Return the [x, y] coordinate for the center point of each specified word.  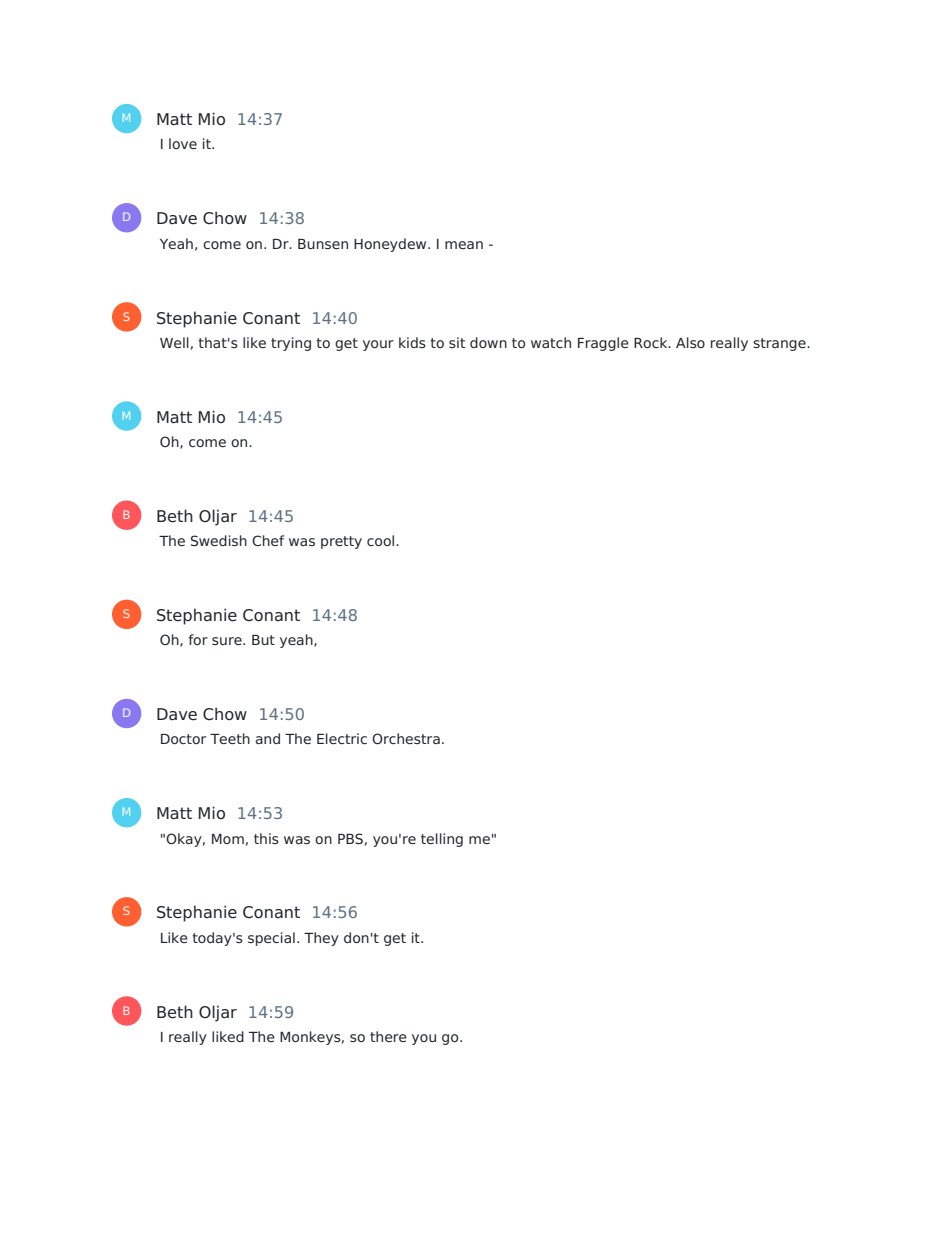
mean [464, 245]
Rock [652, 342]
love [183, 143]
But [263, 640]
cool [382, 540]
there [388, 1036]
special [271, 939]
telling [442, 840]
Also [690, 342]
